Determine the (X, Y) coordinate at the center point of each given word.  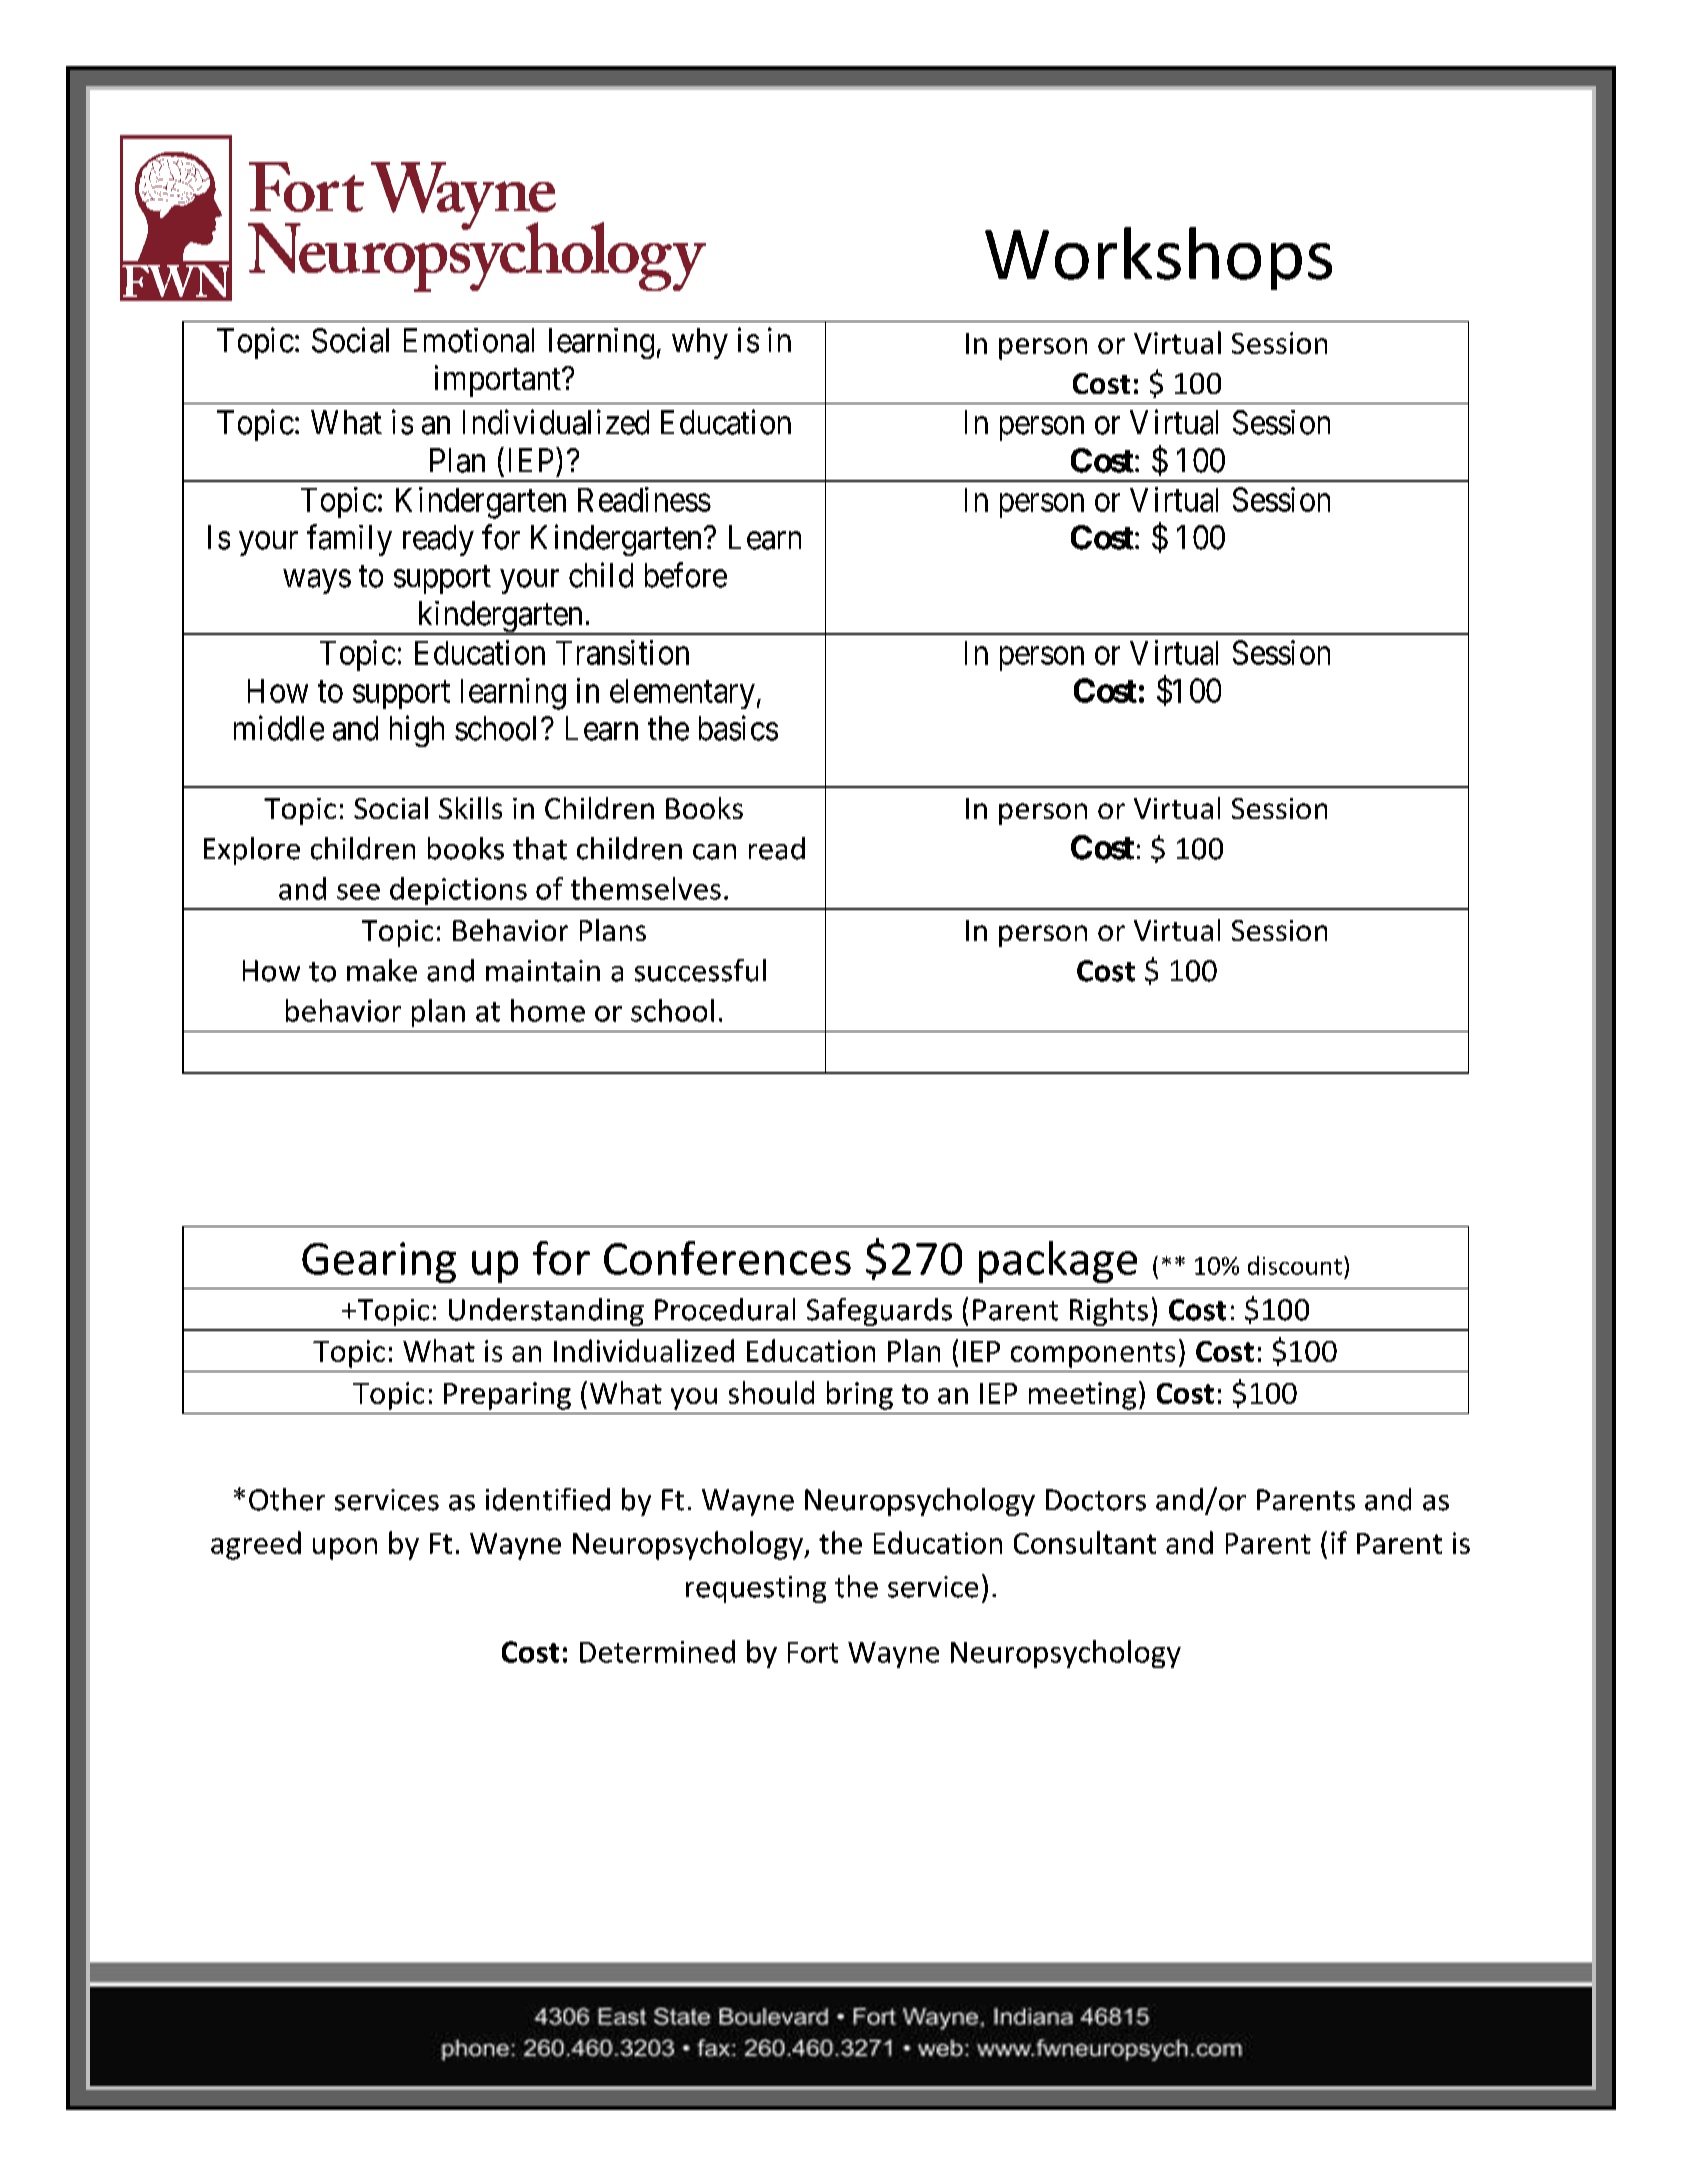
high (417, 731)
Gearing (379, 1262)
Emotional (469, 340)
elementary (682, 694)
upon (345, 1549)
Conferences (727, 1258)
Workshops (1158, 258)
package (1058, 1262)
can (714, 852)
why (700, 343)
